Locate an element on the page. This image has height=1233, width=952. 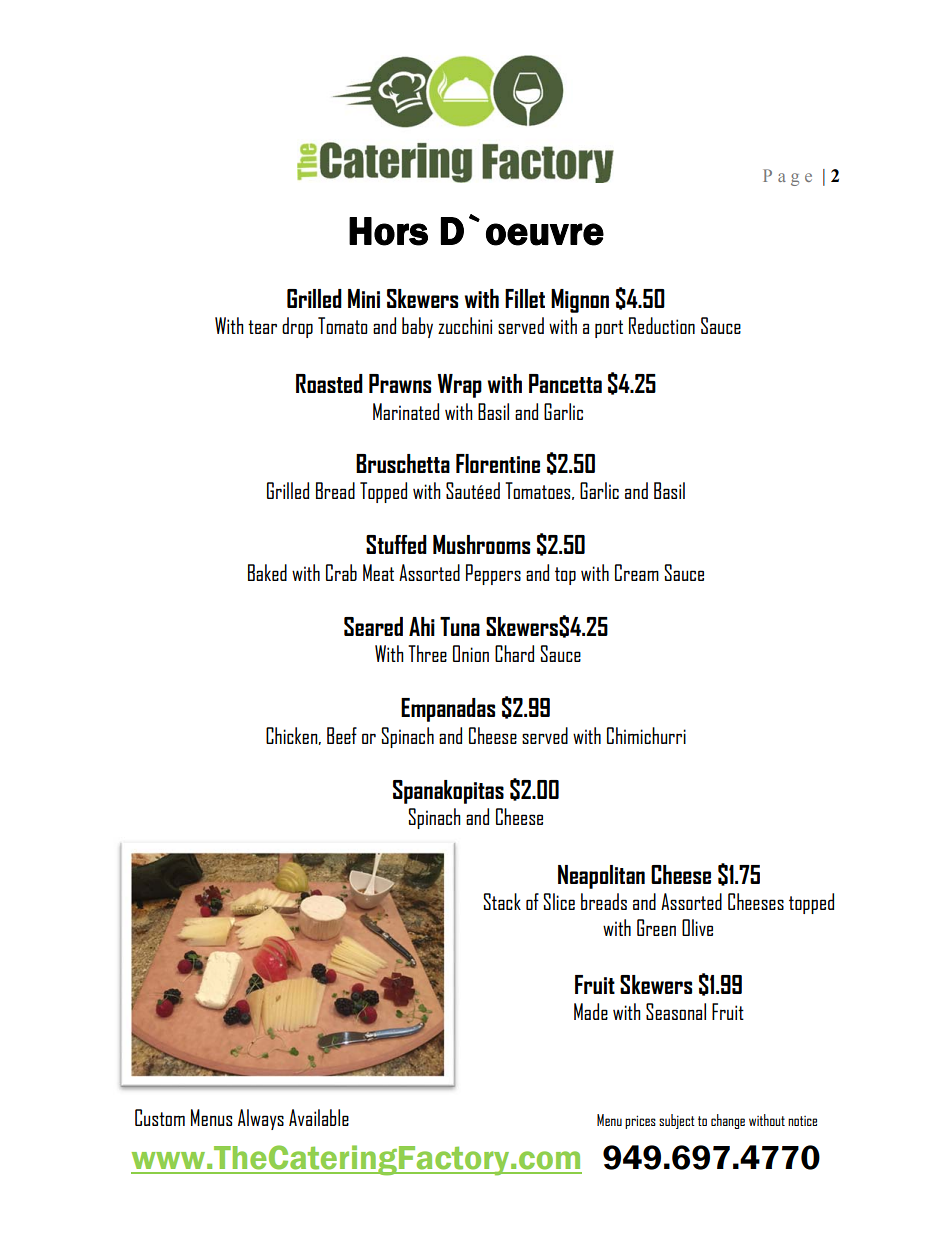
Baked is located at coordinates (267, 572).
